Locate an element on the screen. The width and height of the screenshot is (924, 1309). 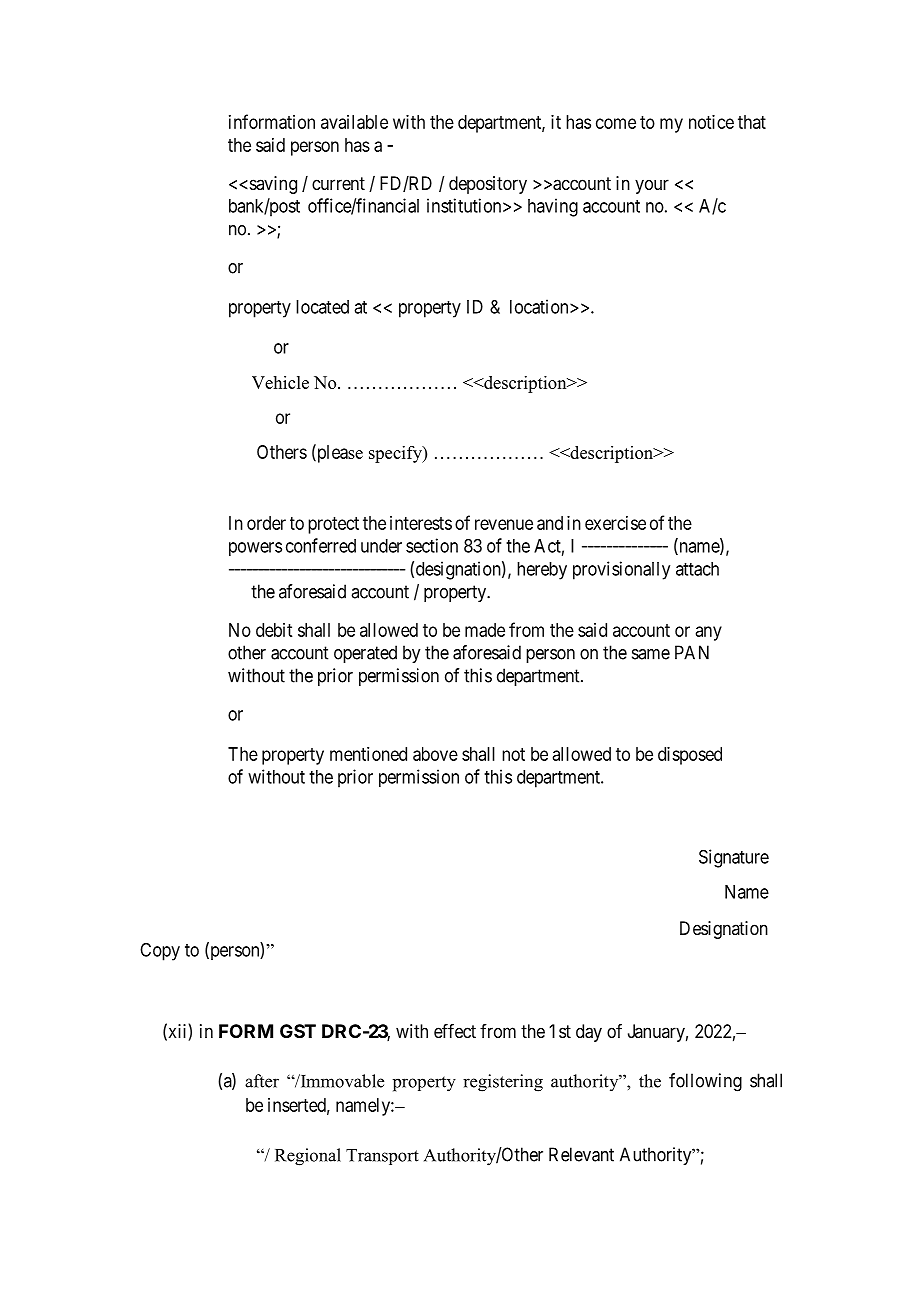
depository is located at coordinates (488, 185).
